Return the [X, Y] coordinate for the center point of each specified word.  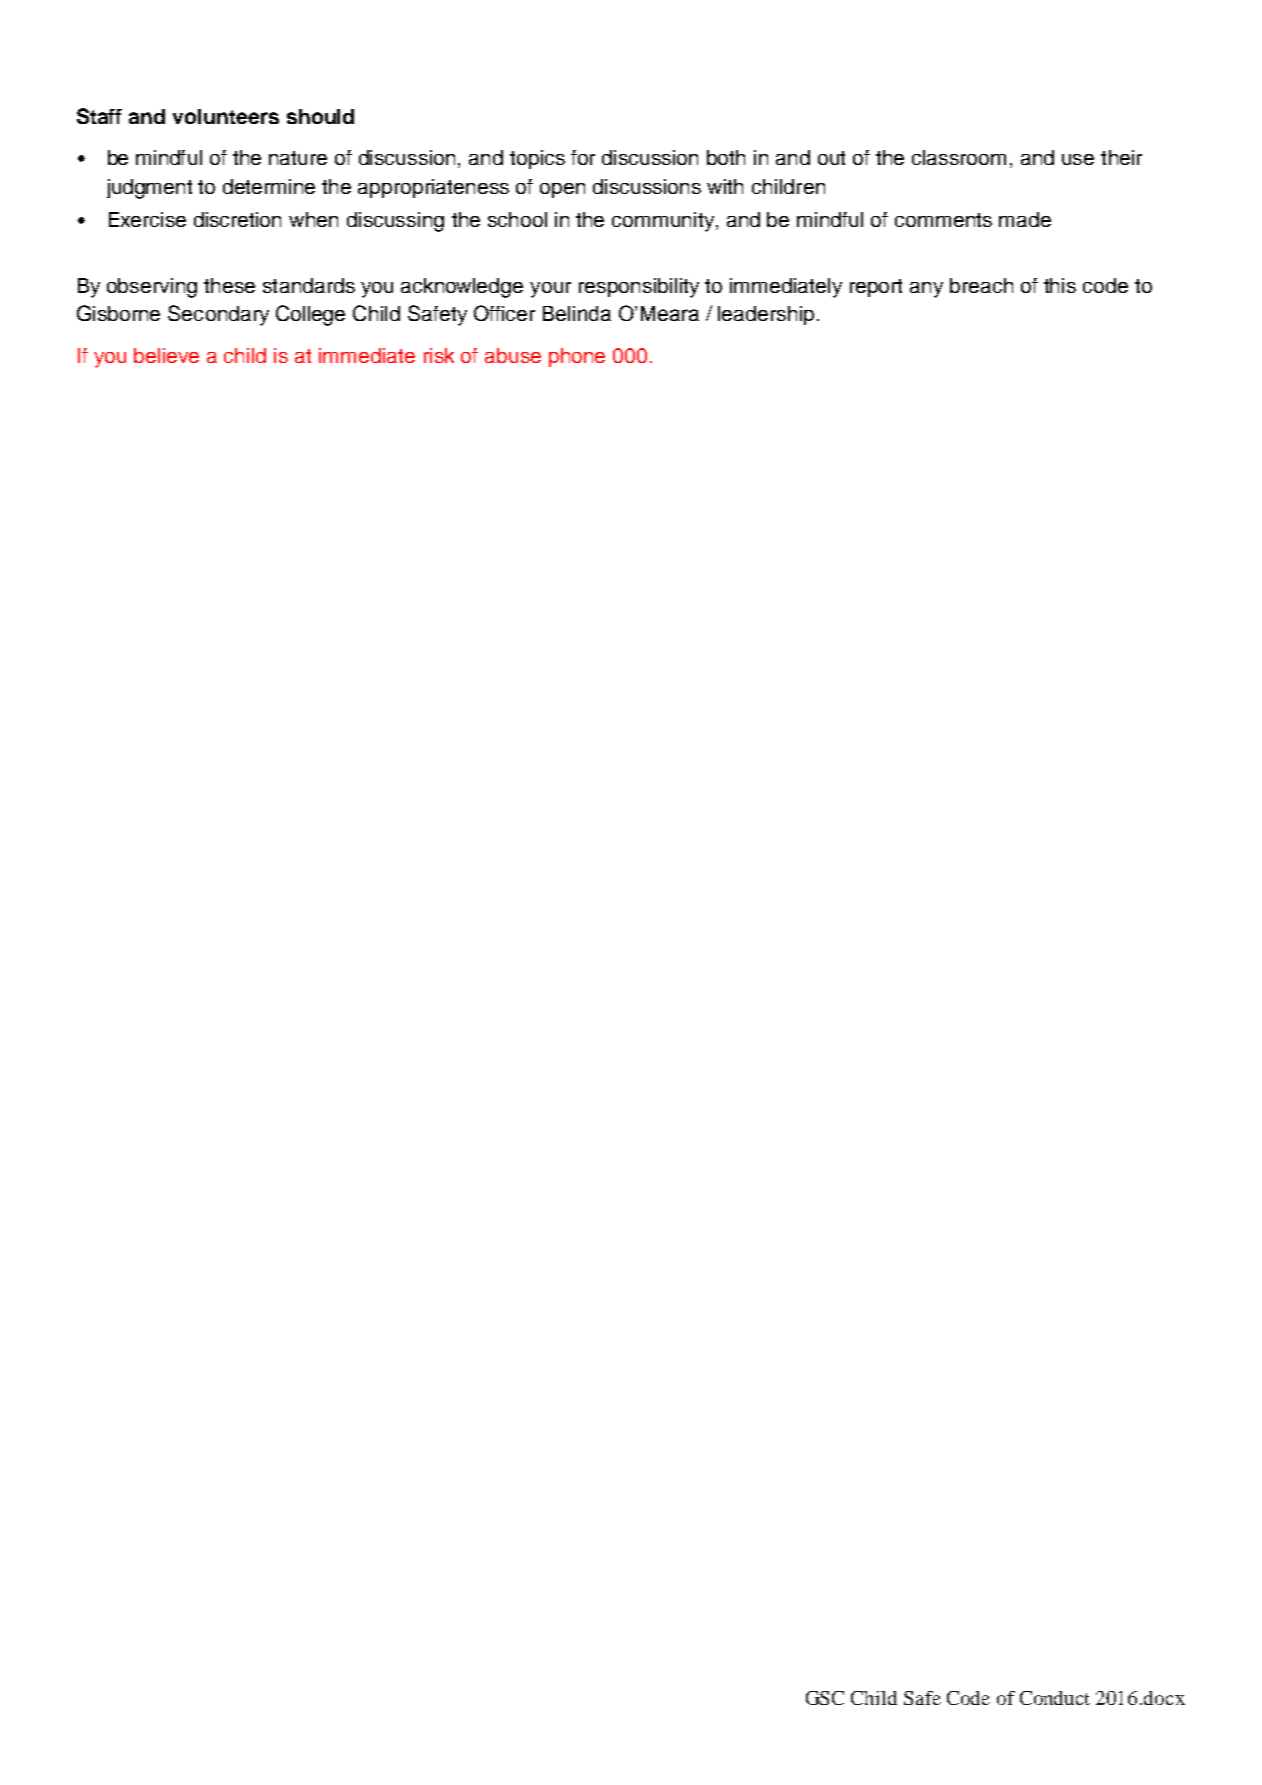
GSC [825, 1698]
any [926, 290]
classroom [959, 157]
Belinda [577, 313]
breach [981, 285]
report [876, 288]
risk [439, 355]
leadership [766, 315]
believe [166, 355]
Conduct [1055, 1698]
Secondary [218, 315]
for [583, 157]
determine [269, 186]
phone [577, 357]
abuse [513, 355]
